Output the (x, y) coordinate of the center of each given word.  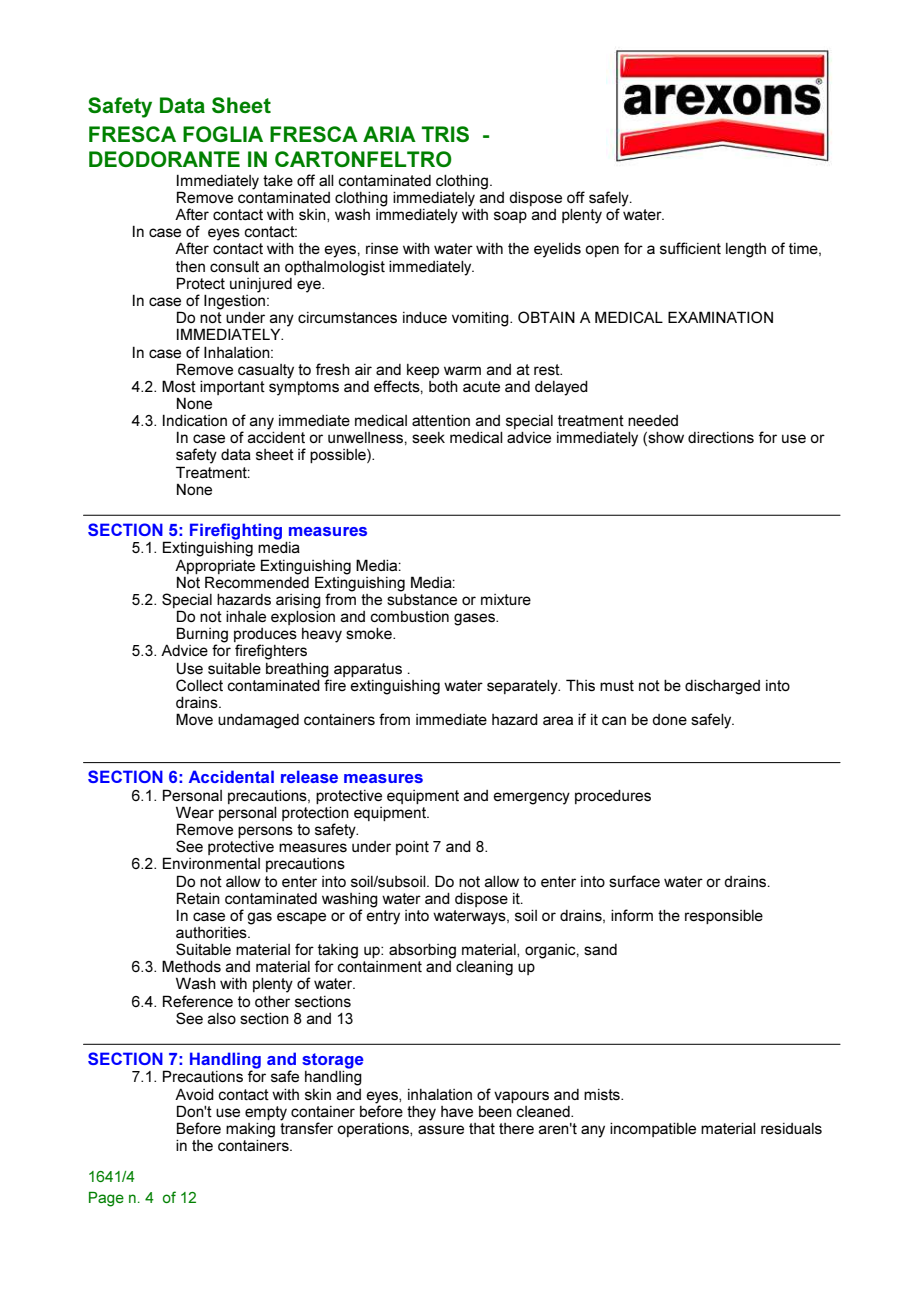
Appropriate (215, 567)
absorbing (422, 951)
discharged (722, 687)
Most (179, 386)
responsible (724, 917)
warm (462, 370)
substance (422, 598)
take (278, 180)
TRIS (445, 134)
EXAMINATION (720, 317)
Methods (191, 966)
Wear (195, 812)
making (250, 1130)
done (669, 719)
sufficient (690, 248)
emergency (531, 798)
